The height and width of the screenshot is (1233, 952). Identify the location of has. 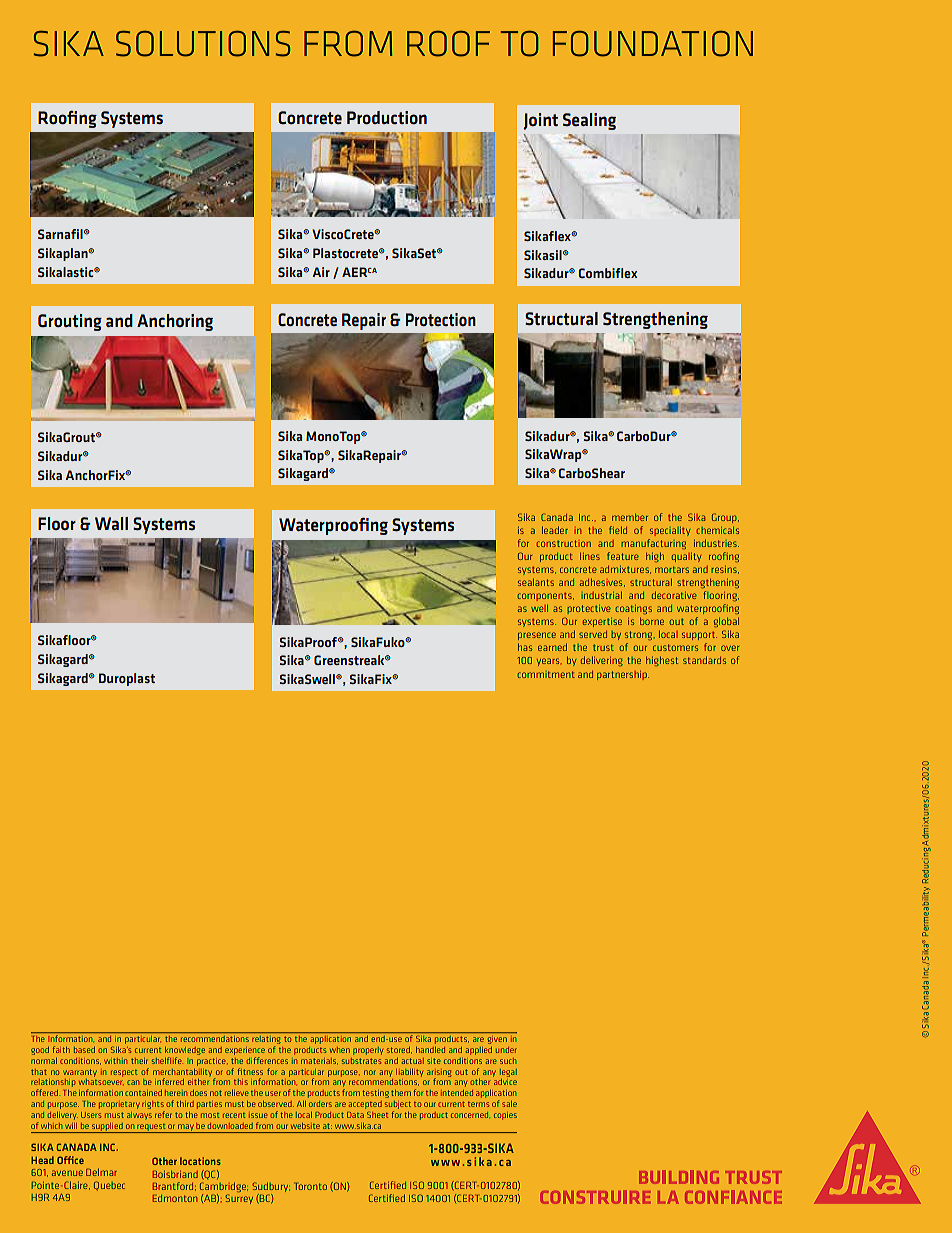
(525, 647).
